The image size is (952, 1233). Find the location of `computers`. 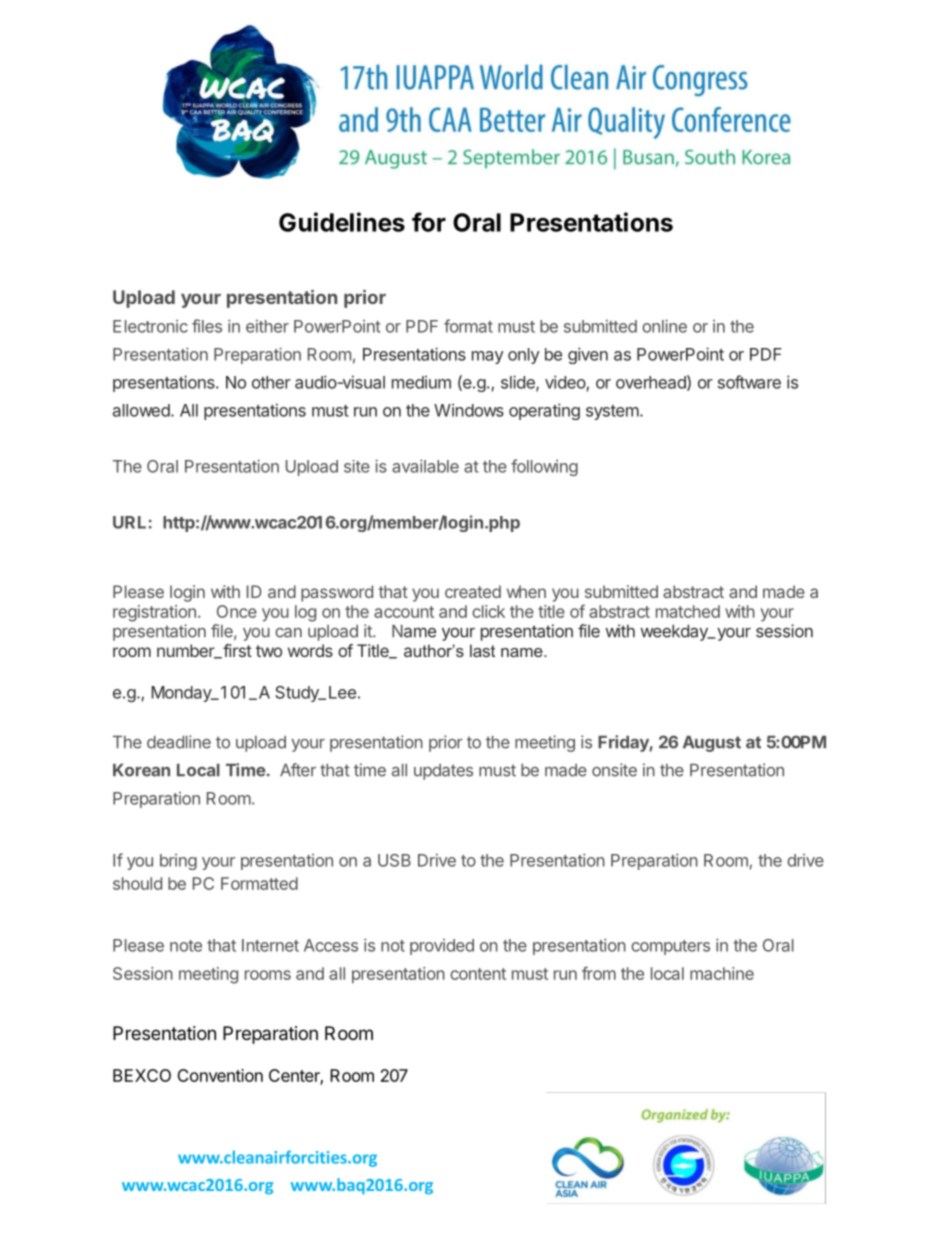

computers is located at coordinates (670, 947).
